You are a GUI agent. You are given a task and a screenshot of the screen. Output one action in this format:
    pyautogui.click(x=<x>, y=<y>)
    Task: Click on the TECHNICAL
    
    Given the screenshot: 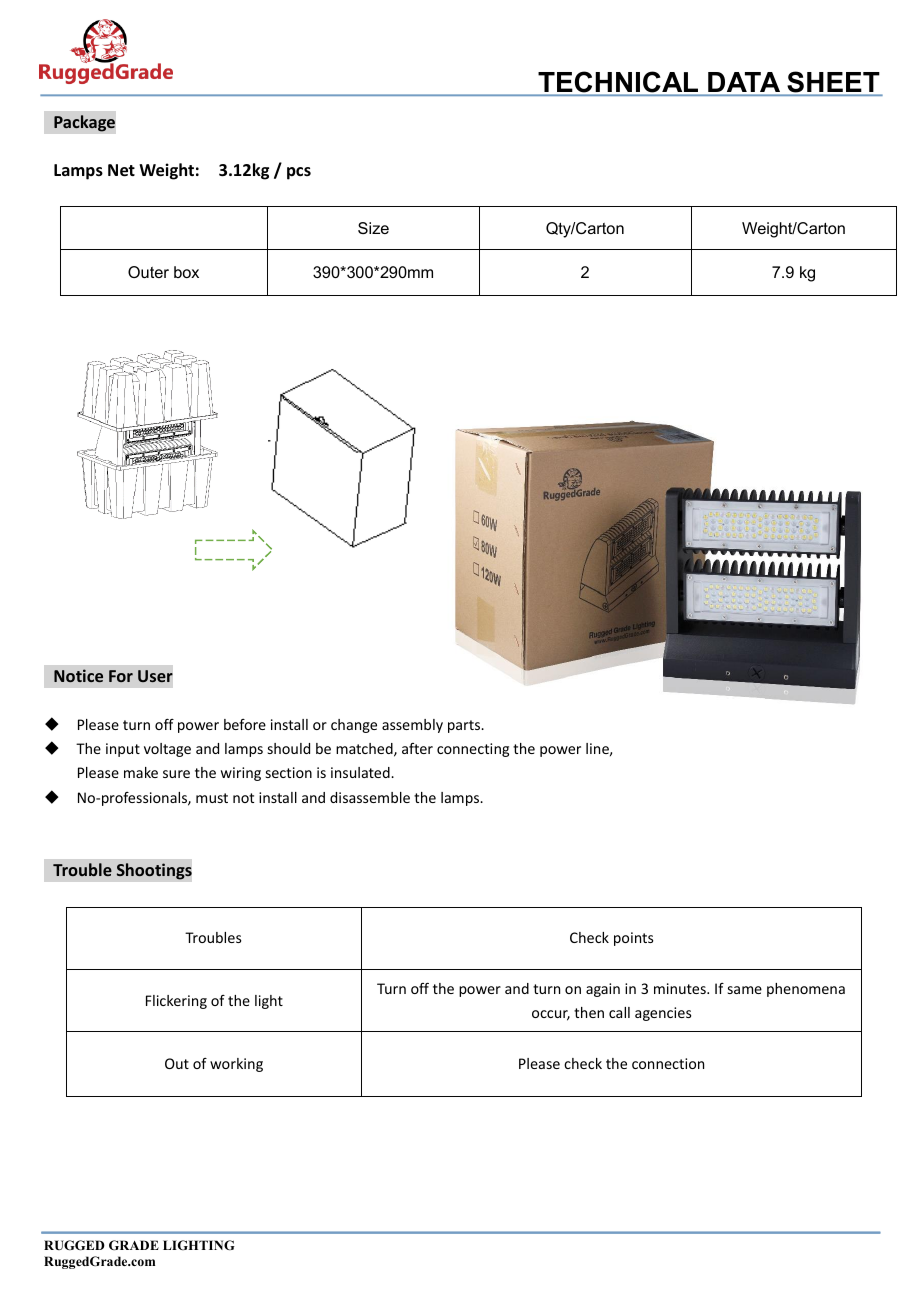 What is the action you would take?
    pyautogui.click(x=618, y=82)
